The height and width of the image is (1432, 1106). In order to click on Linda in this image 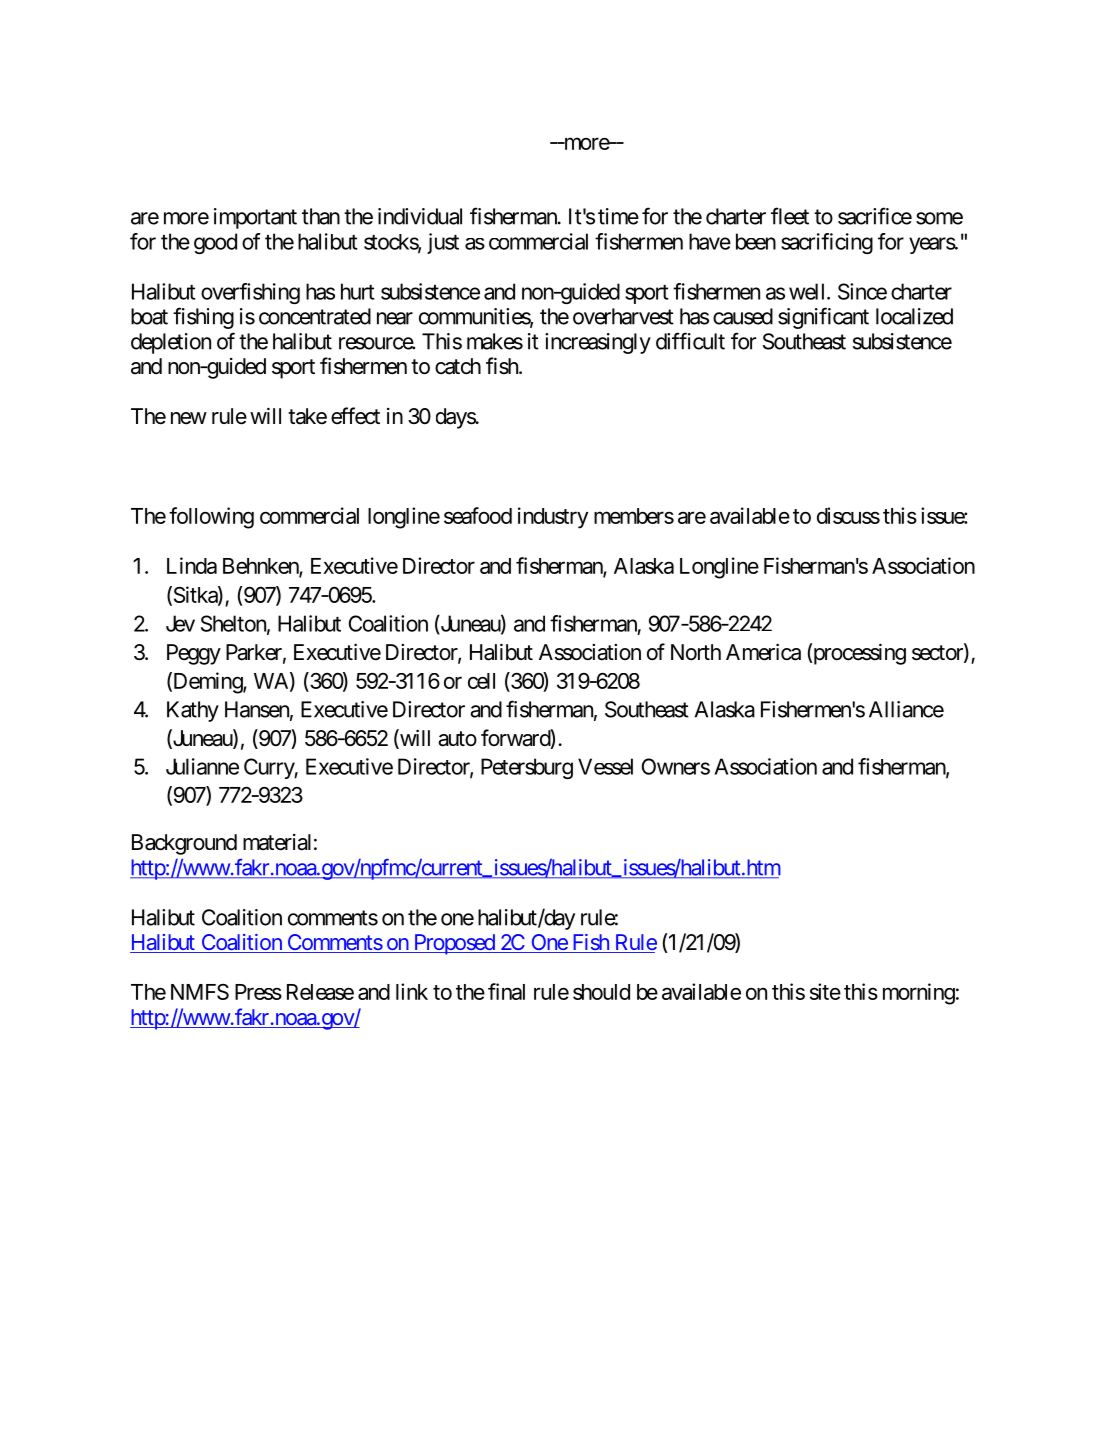, I will do `click(192, 565)`.
